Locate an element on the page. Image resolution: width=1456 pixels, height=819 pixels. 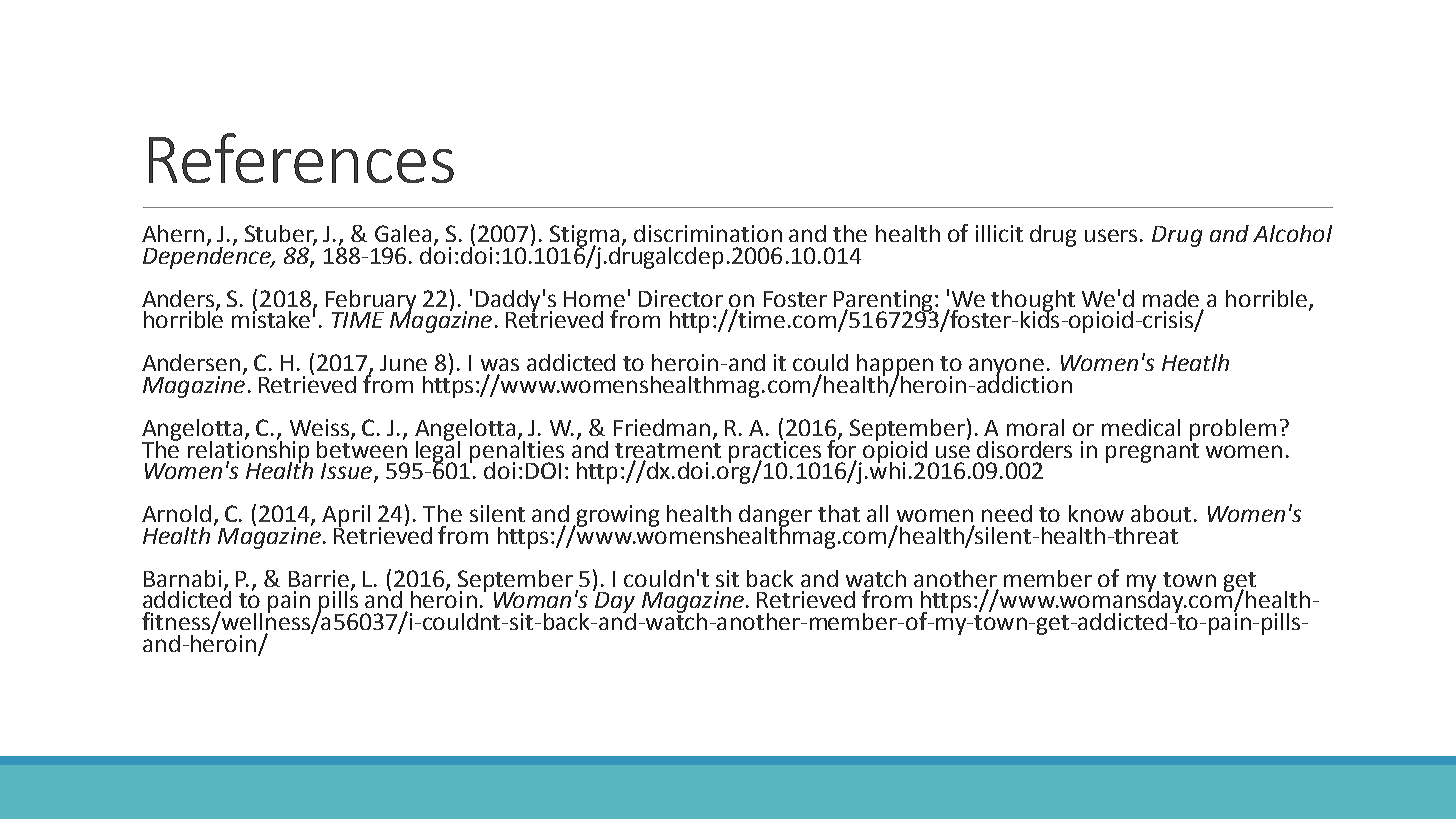
Barrie is located at coordinates (320, 579).
